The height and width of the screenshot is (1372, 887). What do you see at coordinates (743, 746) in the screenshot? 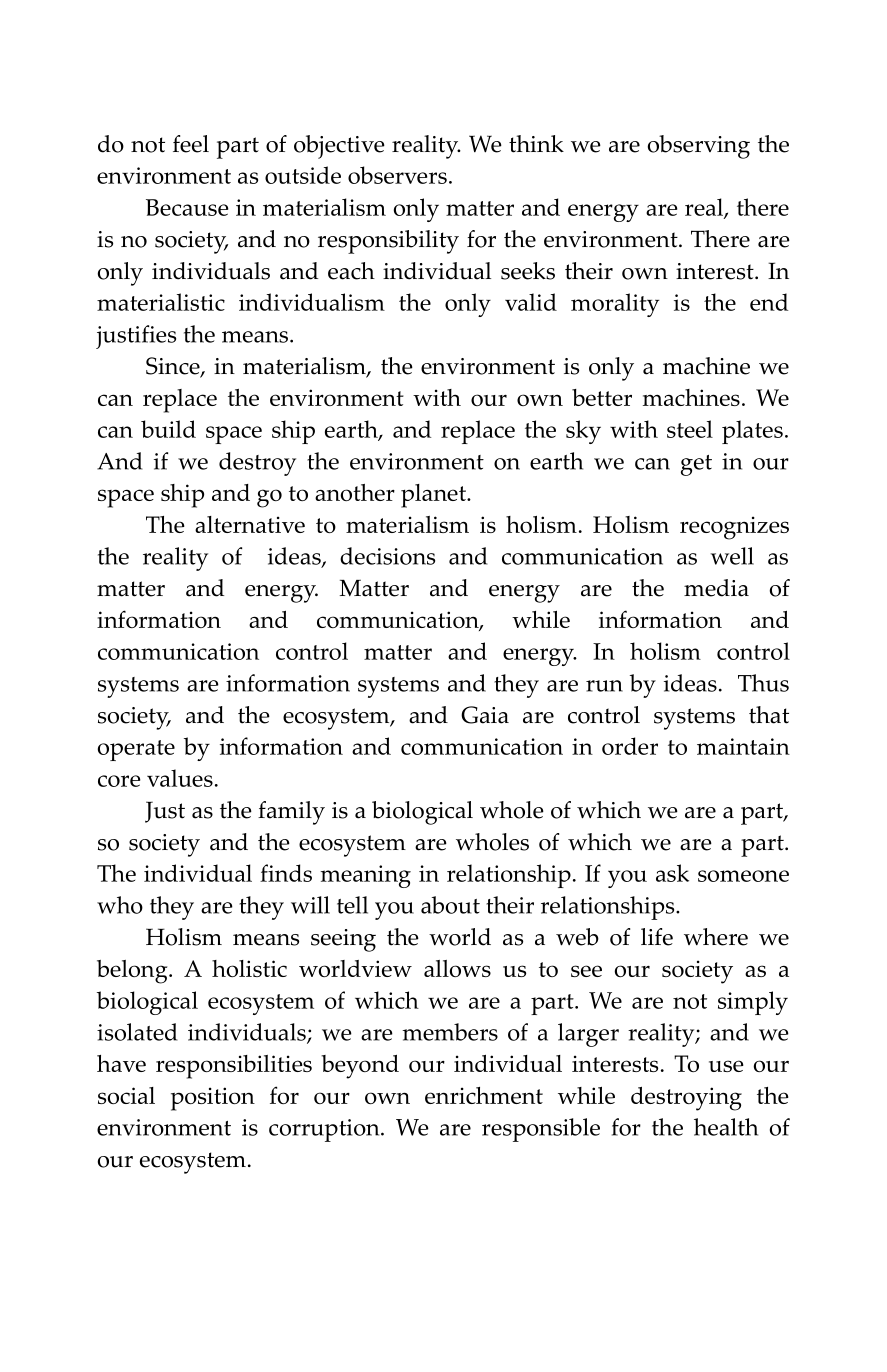
I see `maintain` at bounding box center [743, 746].
